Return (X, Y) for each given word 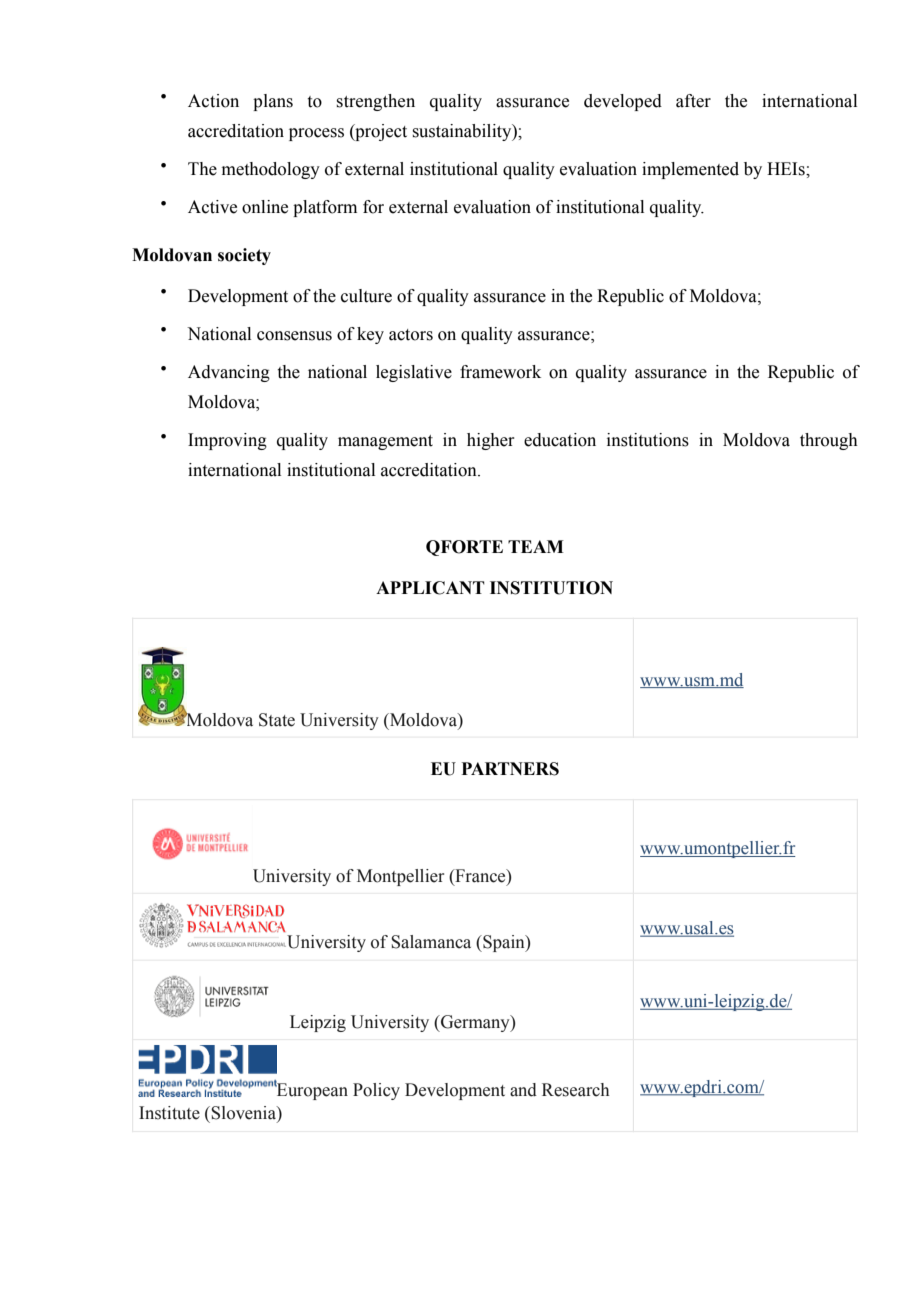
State (277, 720)
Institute (169, 1113)
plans (273, 102)
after (693, 101)
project (380, 132)
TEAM (536, 546)
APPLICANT (430, 588)
